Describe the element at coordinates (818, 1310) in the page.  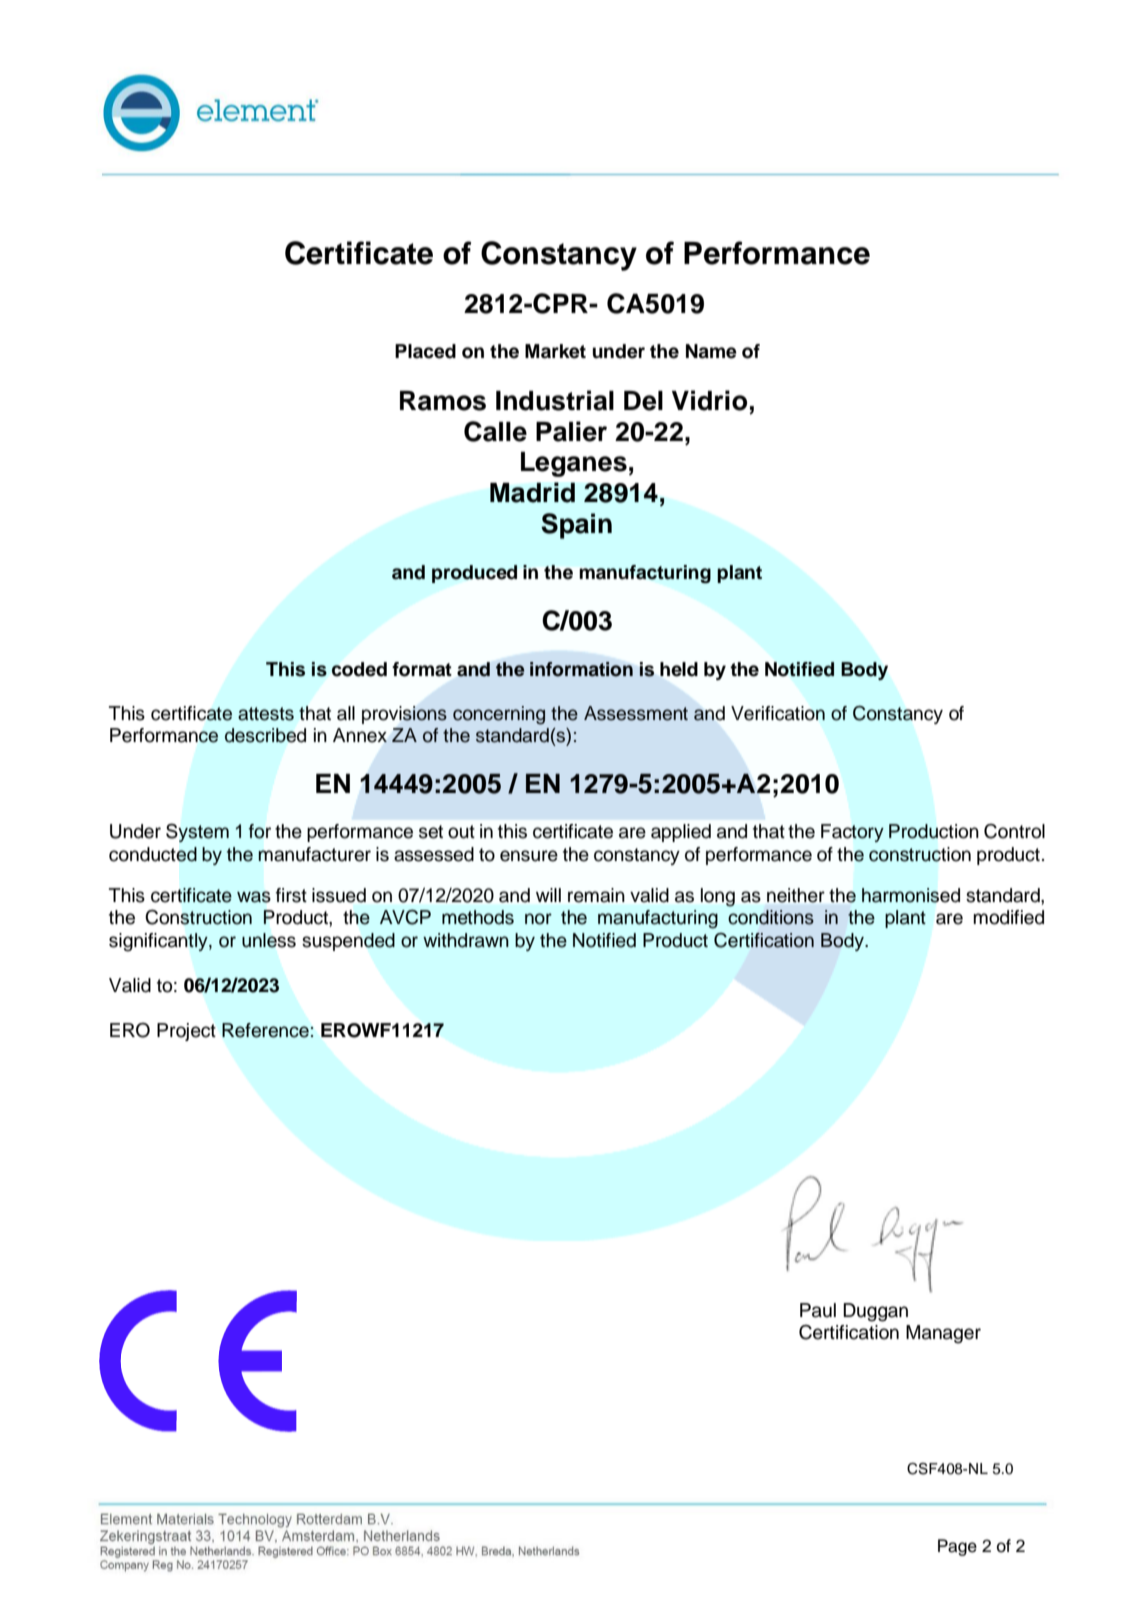
I see `Paul` at that location.
